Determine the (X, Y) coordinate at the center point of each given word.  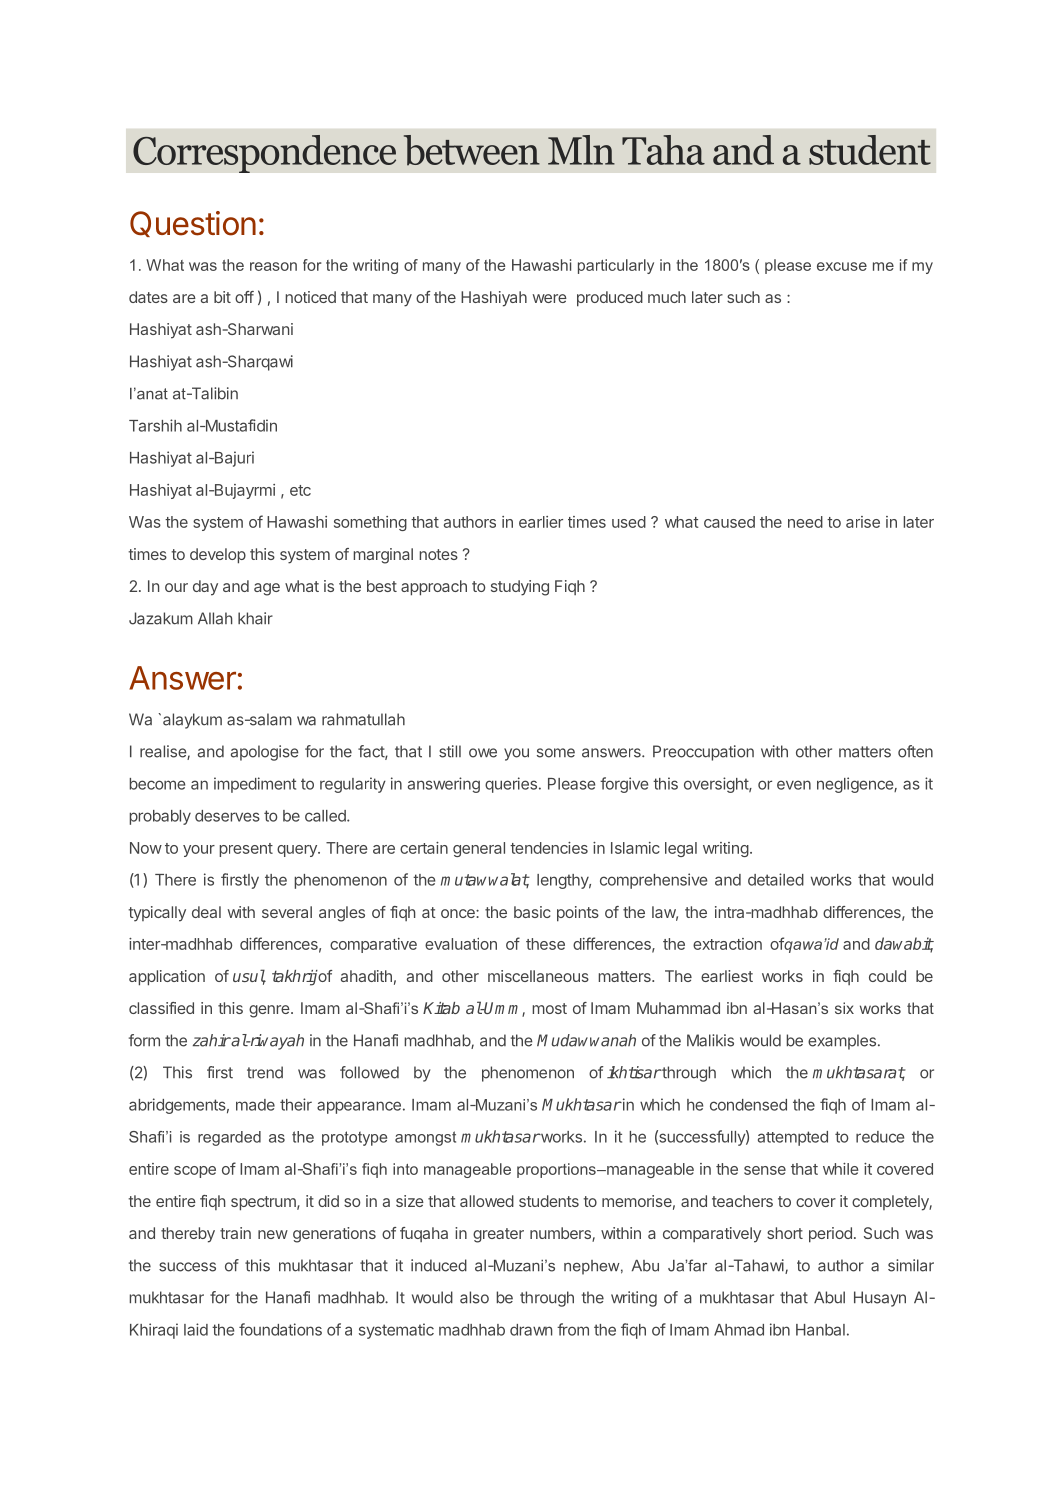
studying (520, 588)
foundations (280, 1329)
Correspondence (264, 154)
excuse (842, 266)
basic (532, 912)
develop (218, 556)
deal (206, 912)
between (472, 150)
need (805, 522)
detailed (776, 879)
